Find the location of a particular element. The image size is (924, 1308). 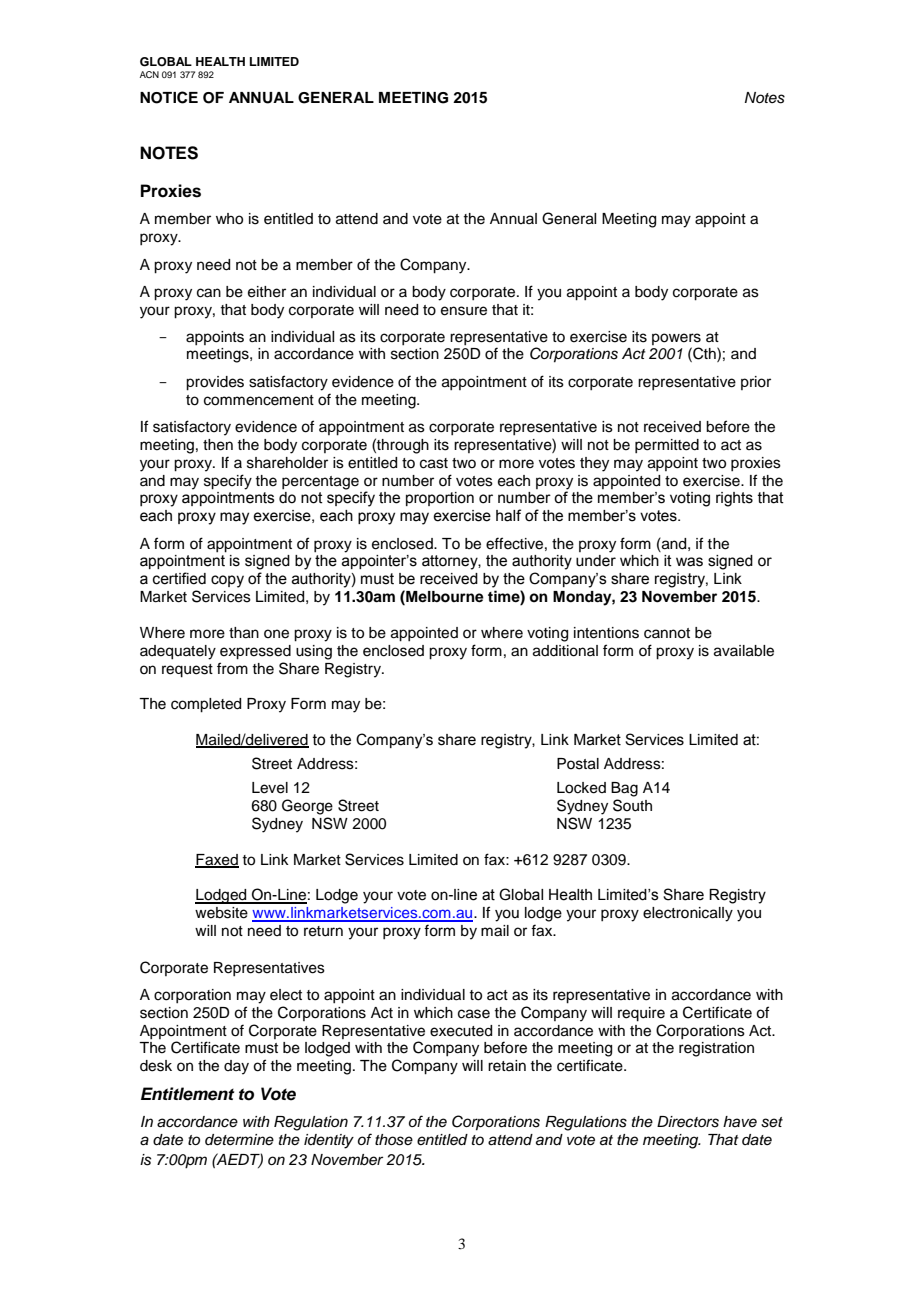

determine is located at coordinates (239, 1139).
